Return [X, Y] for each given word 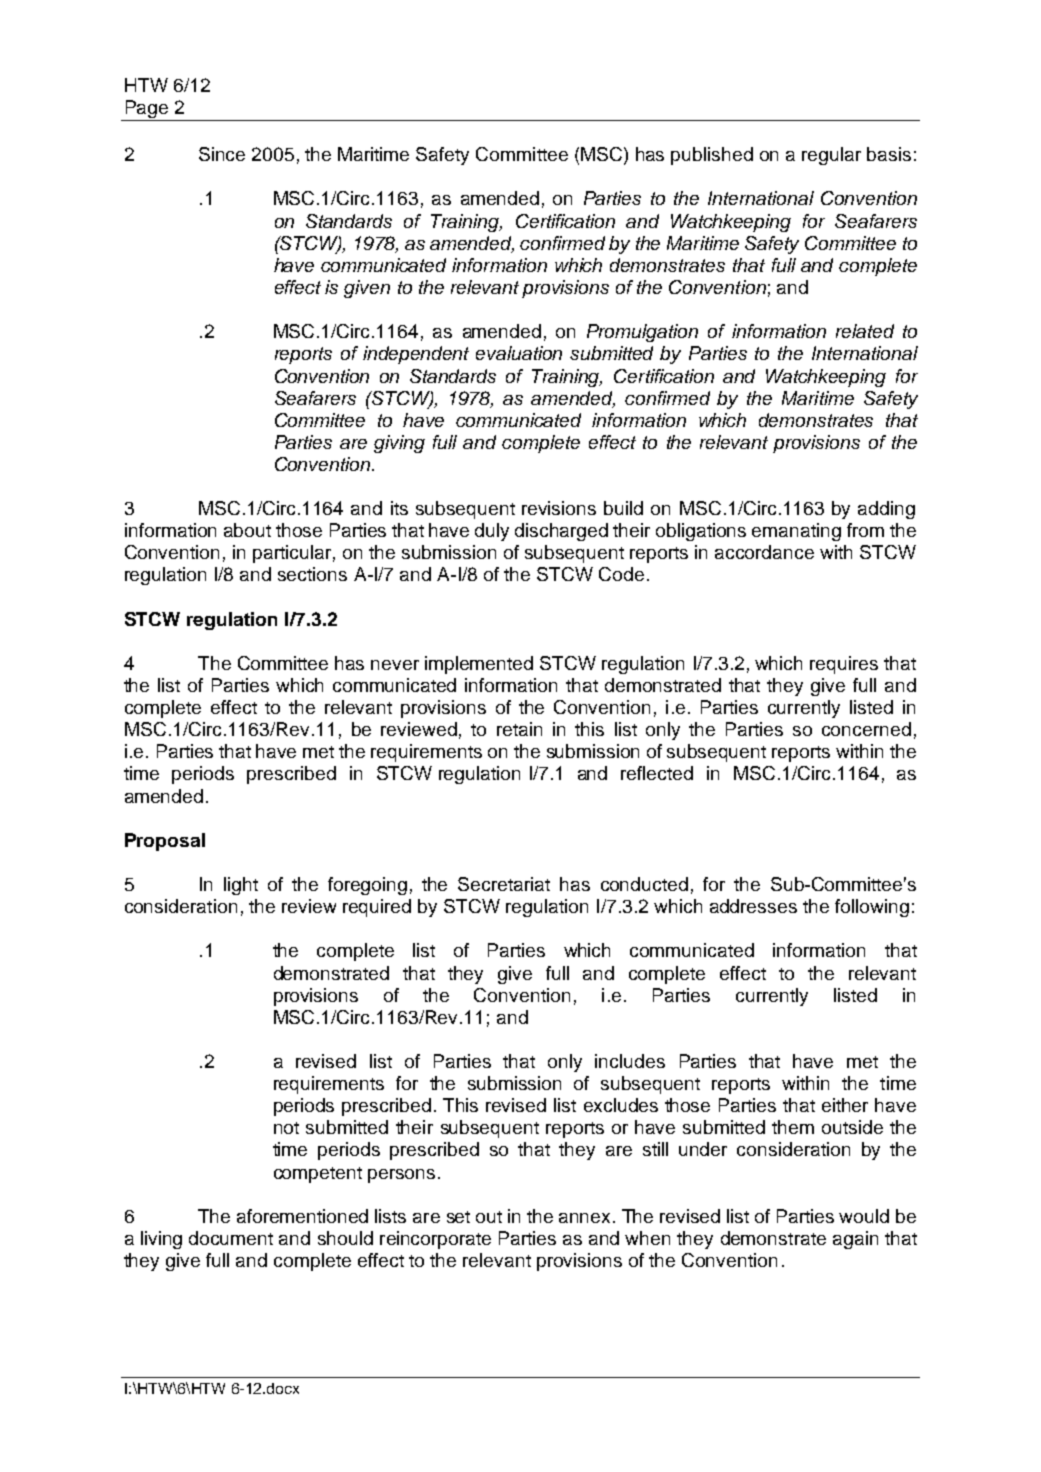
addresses [753, 906]
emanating [796, 532]
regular [831, 156]
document [231, 1238]
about [247, 530]
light [241, 886]
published [712, 156]
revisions [559, 508]
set [458, 1217]
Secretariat [504, 884]
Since [222, 154]
